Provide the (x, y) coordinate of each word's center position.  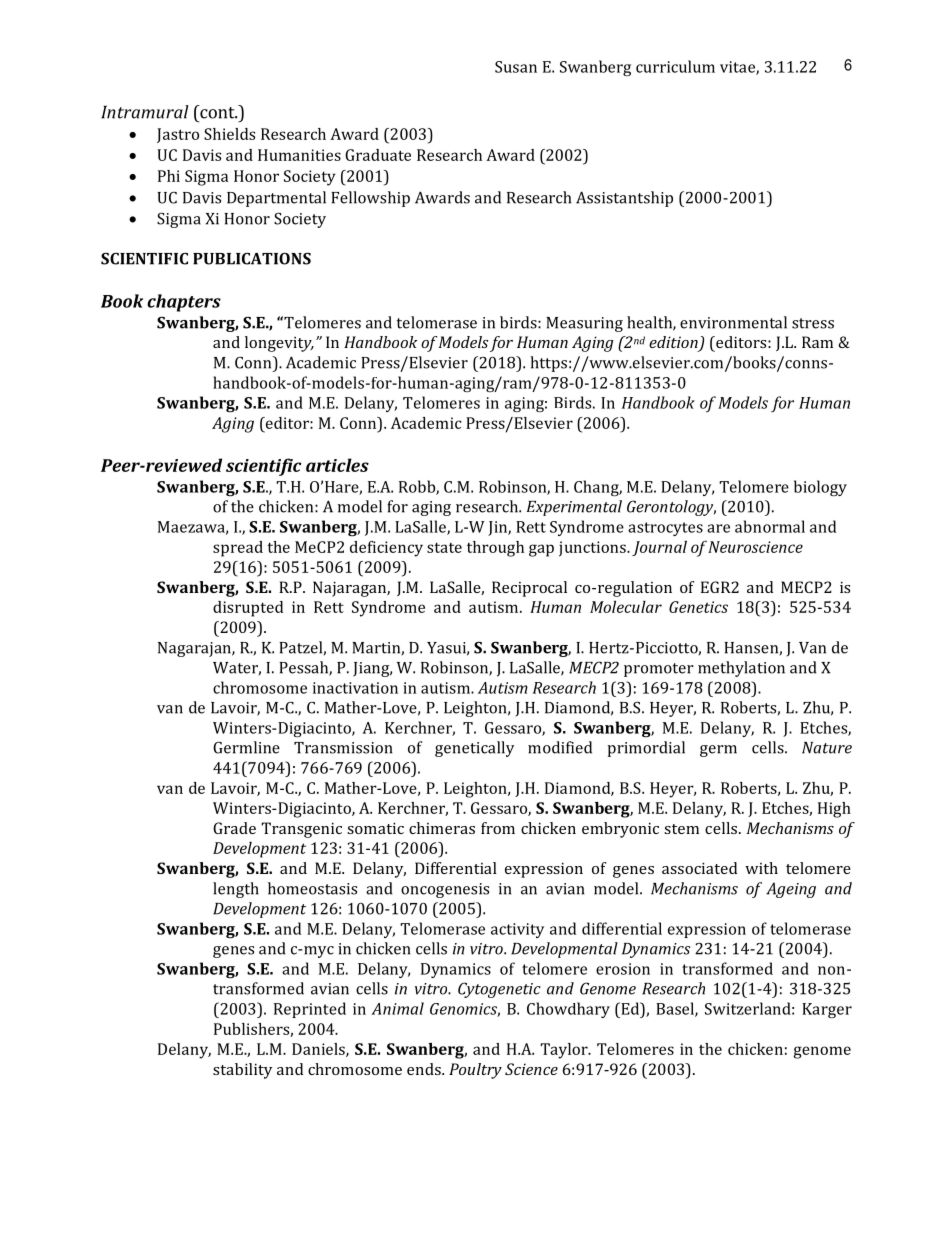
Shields (229, 134)
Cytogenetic (499, 990)
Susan (516, 67)
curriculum (675, 66)
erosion (623, 969)
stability (242, 1071)
